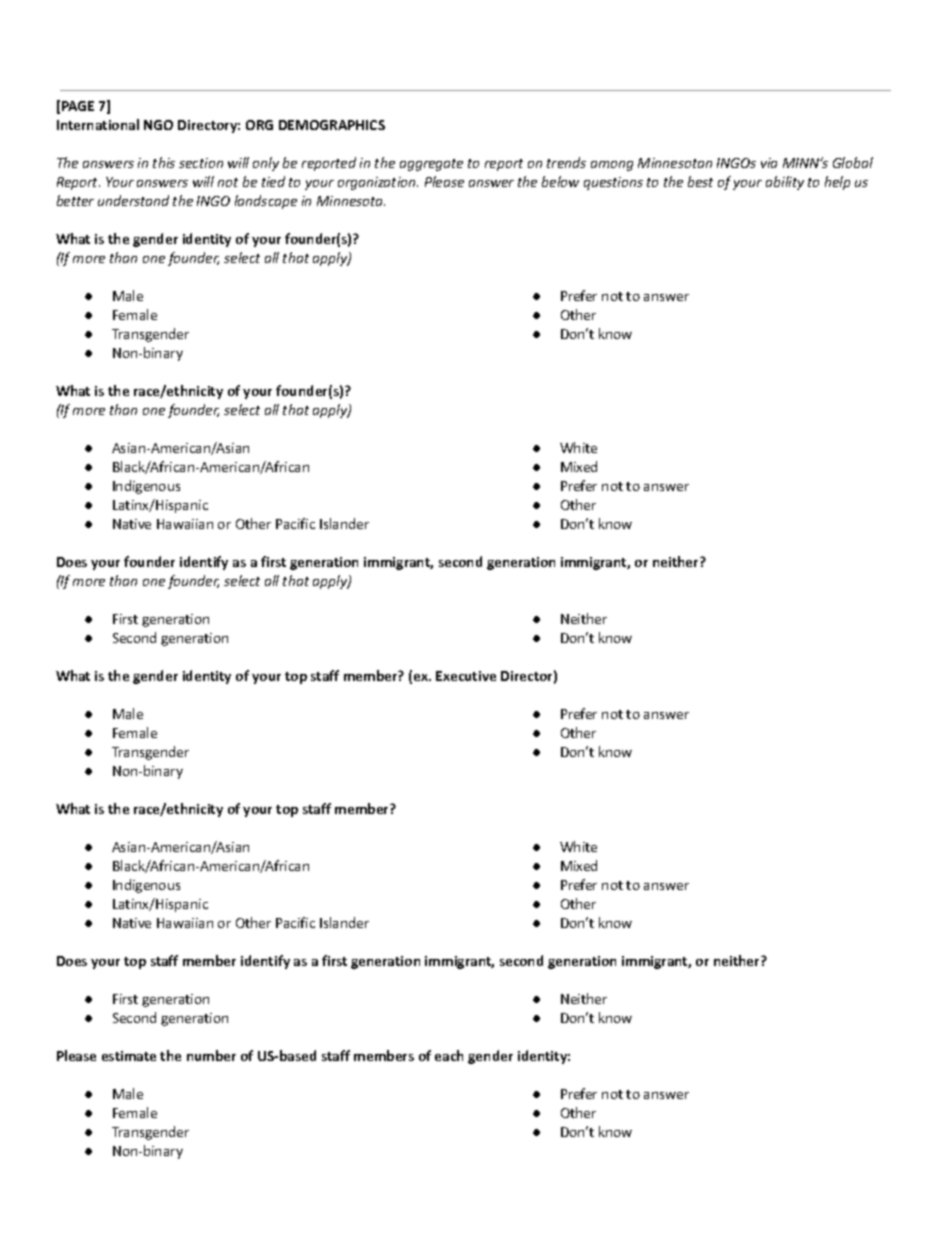 The width and height of the document is (952, 1233). Describe the element at coordinates (266, 202) in the document. I see `landscape` at that location.
